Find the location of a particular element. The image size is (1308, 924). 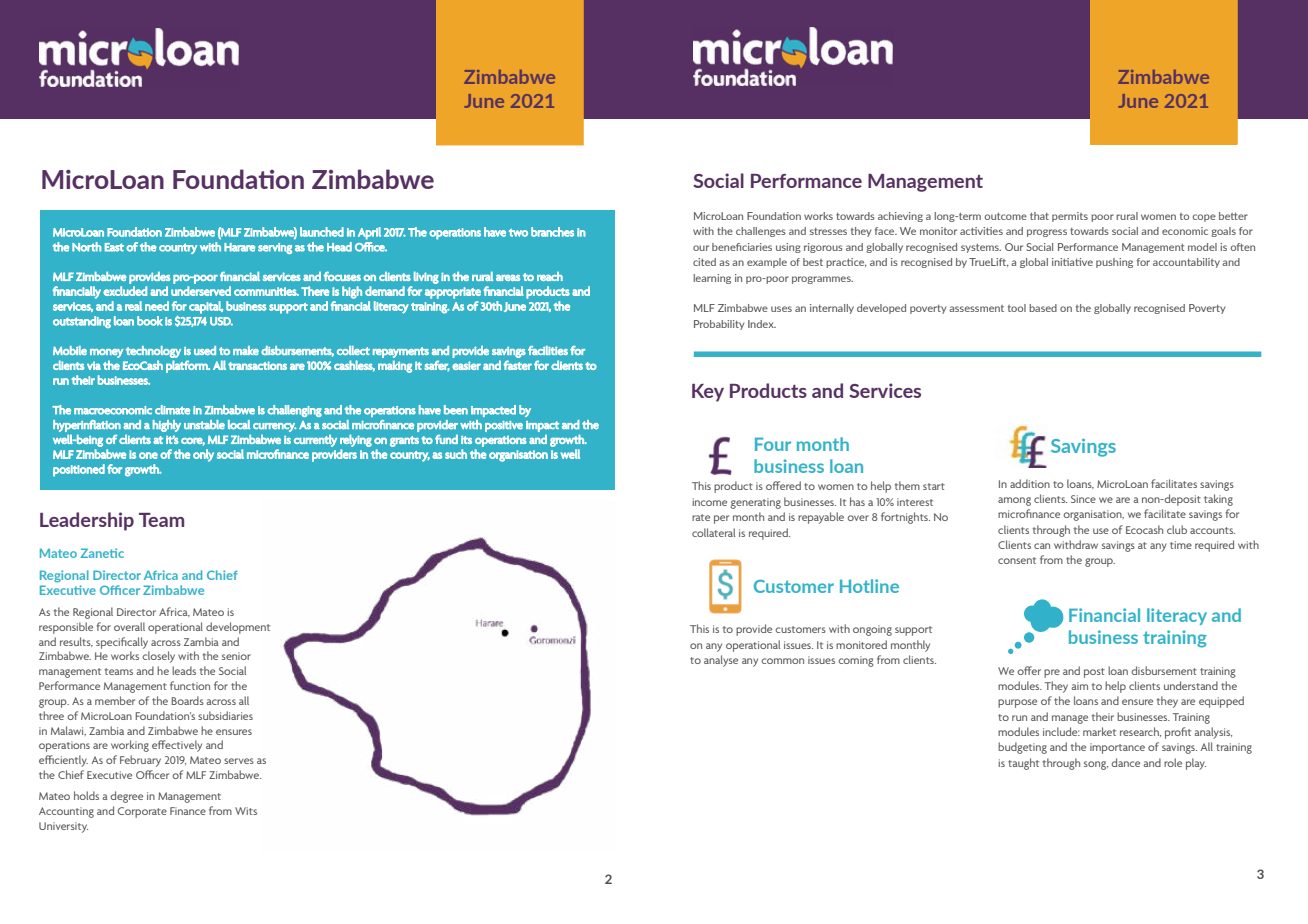

based is located at coordinates (1043, 308).
